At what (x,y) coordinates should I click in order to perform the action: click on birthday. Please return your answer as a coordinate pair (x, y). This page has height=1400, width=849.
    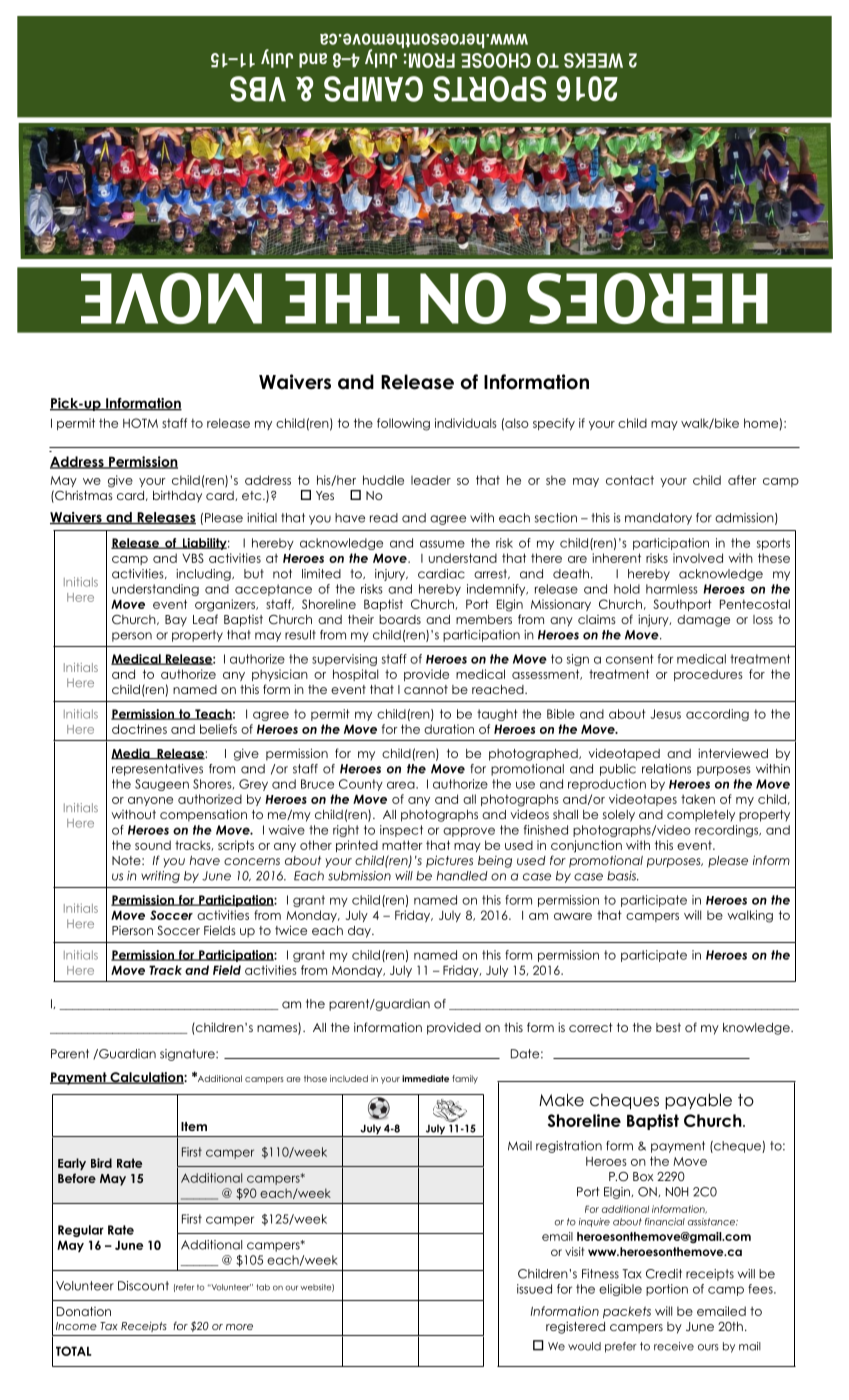
    Looking at the image, I should click on (177, 496).
